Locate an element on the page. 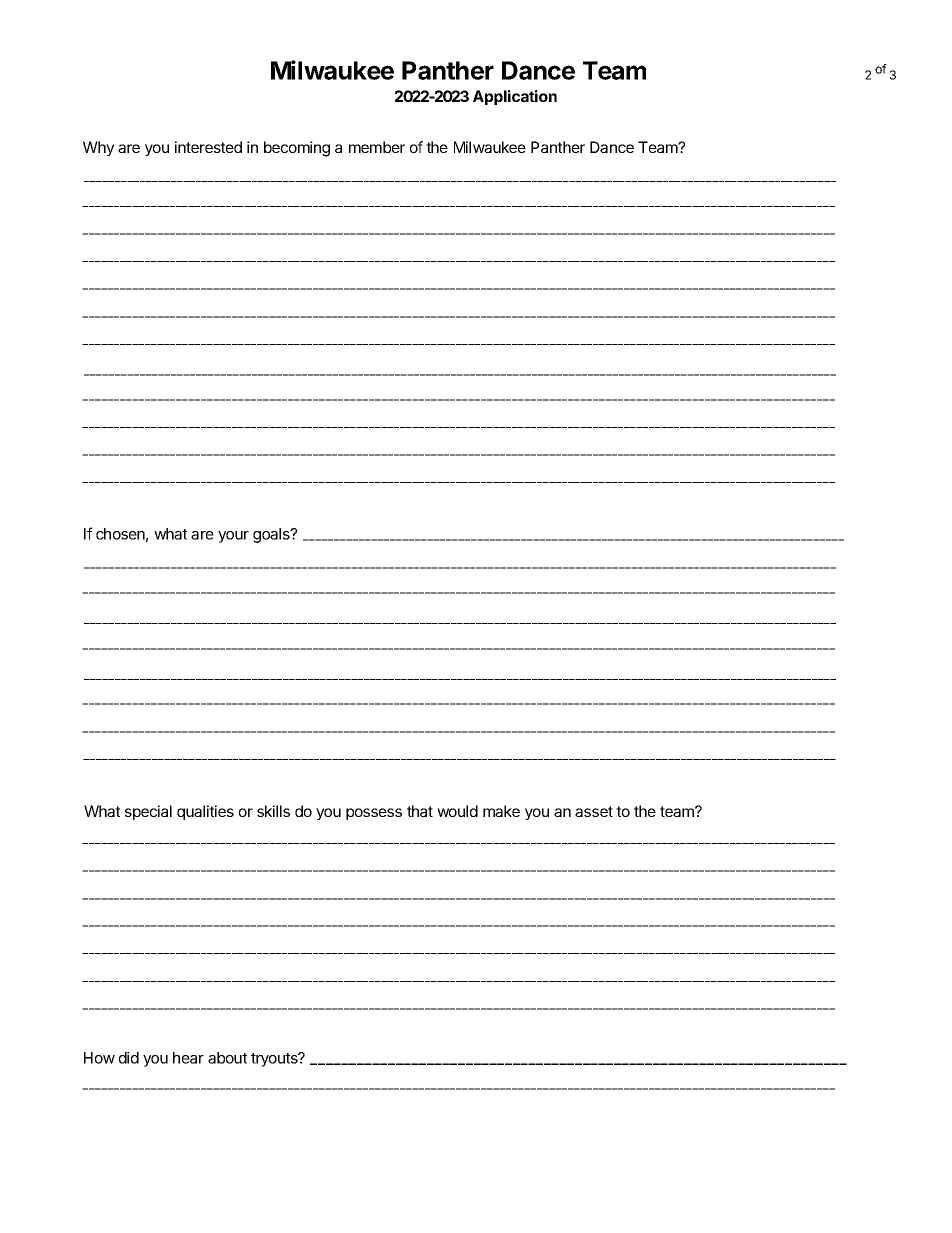  your is located at coordinates (233, 537).
